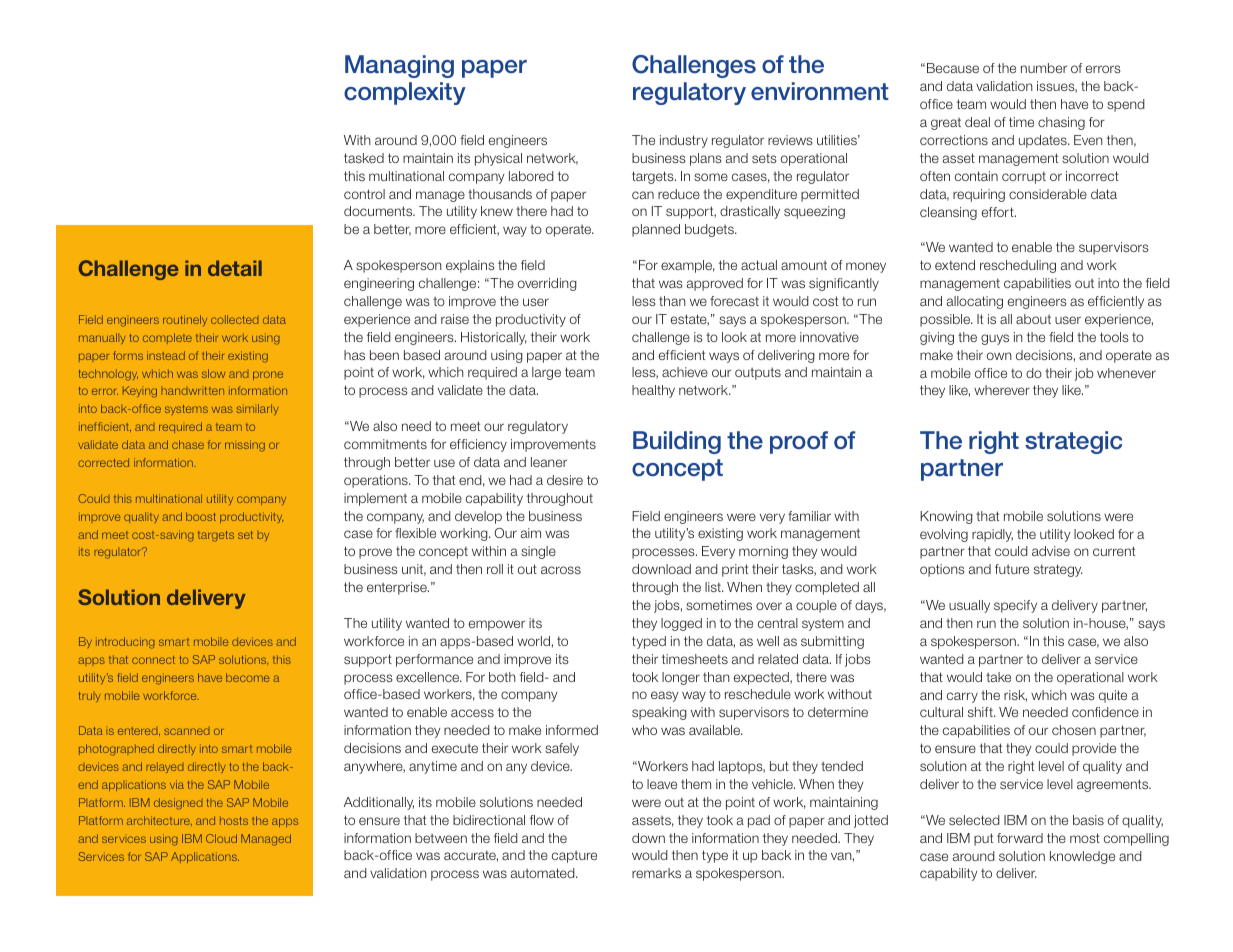  Describe the element at coordinates (245, 446) in the screenshot. I see `missing` at that location.
